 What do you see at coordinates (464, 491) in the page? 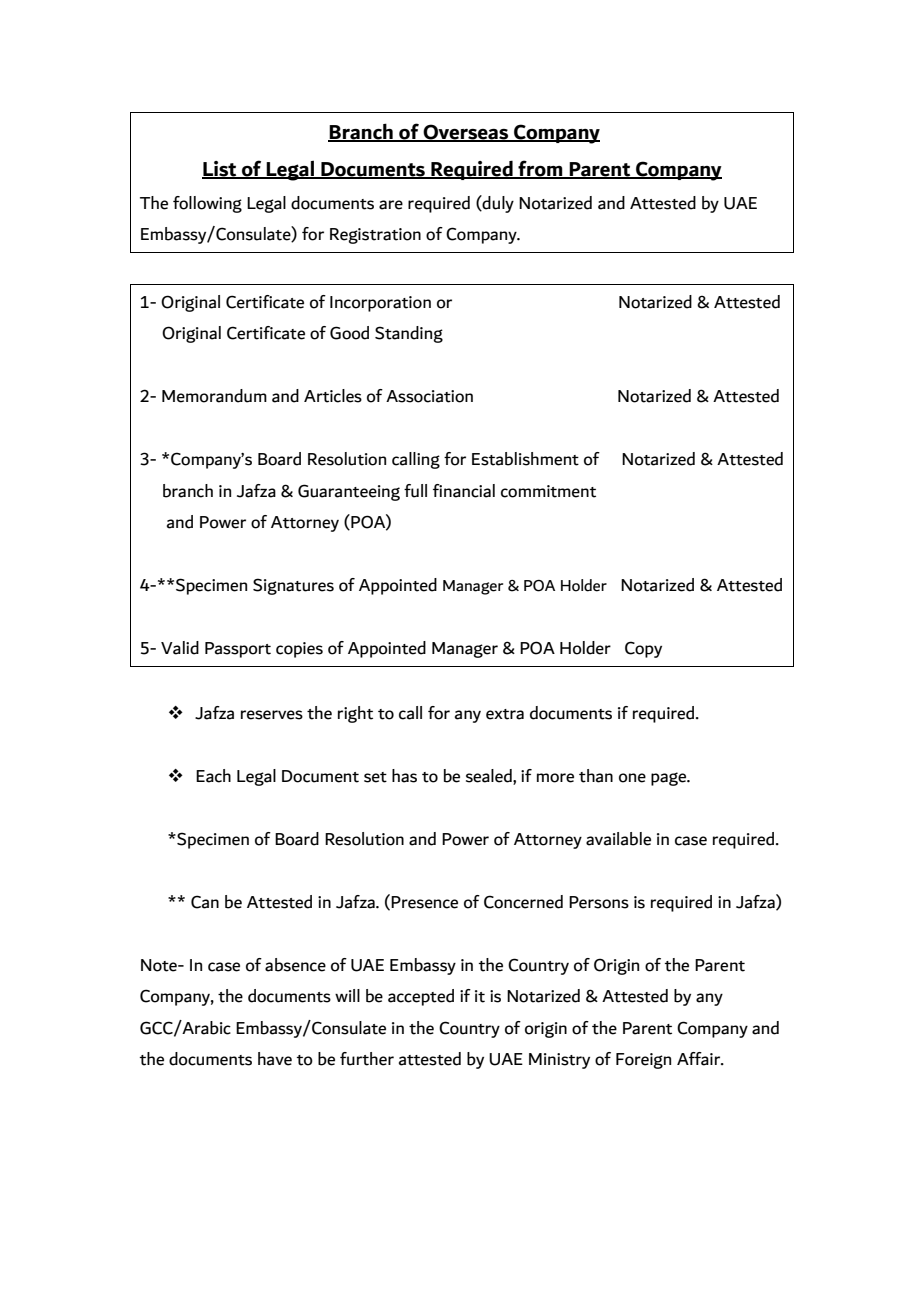
I see `financial` at bounding box center [464, 491].
